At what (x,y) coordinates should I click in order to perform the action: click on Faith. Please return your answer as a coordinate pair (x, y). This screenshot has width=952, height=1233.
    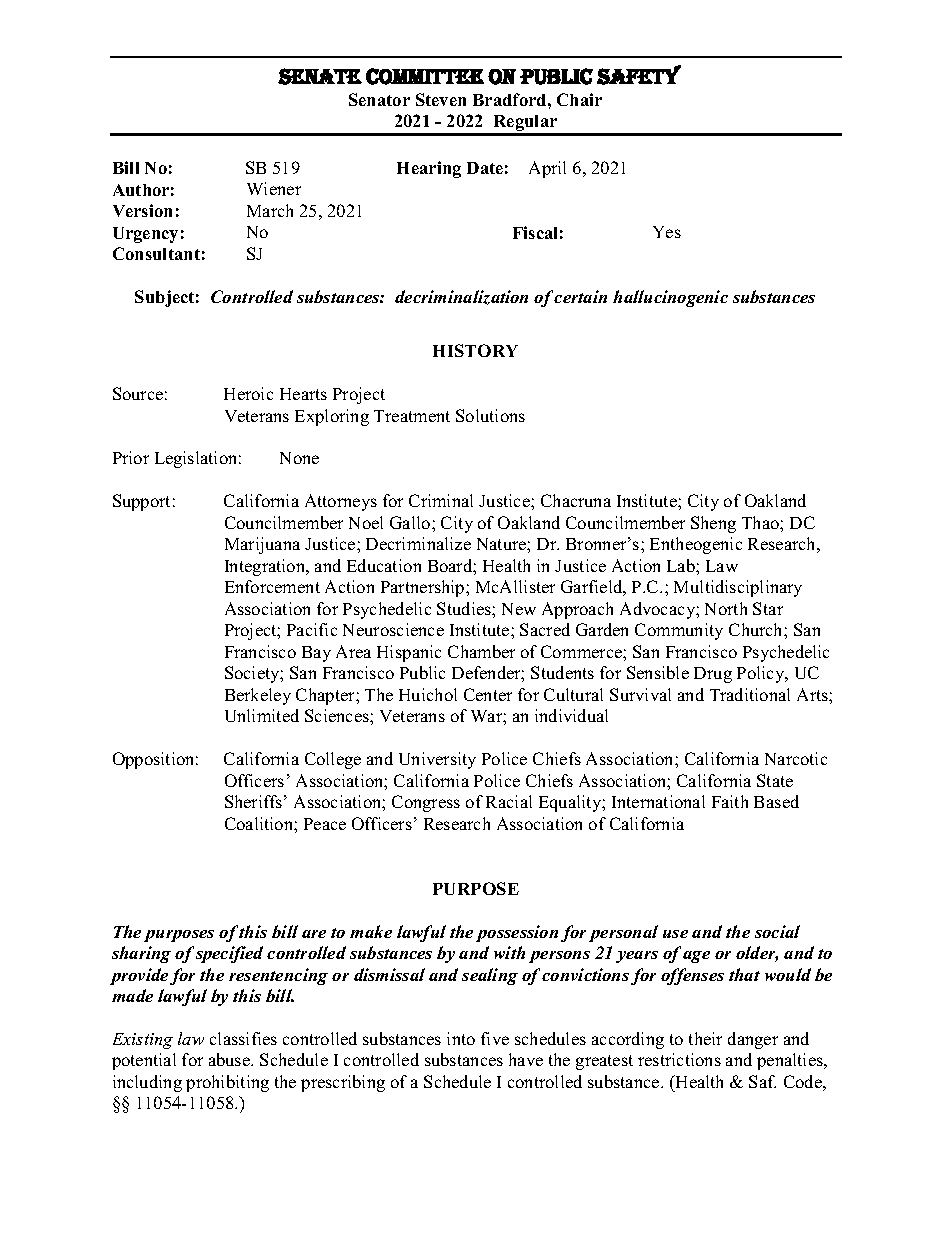
    Looking at the image, I should click on (730, 801).
